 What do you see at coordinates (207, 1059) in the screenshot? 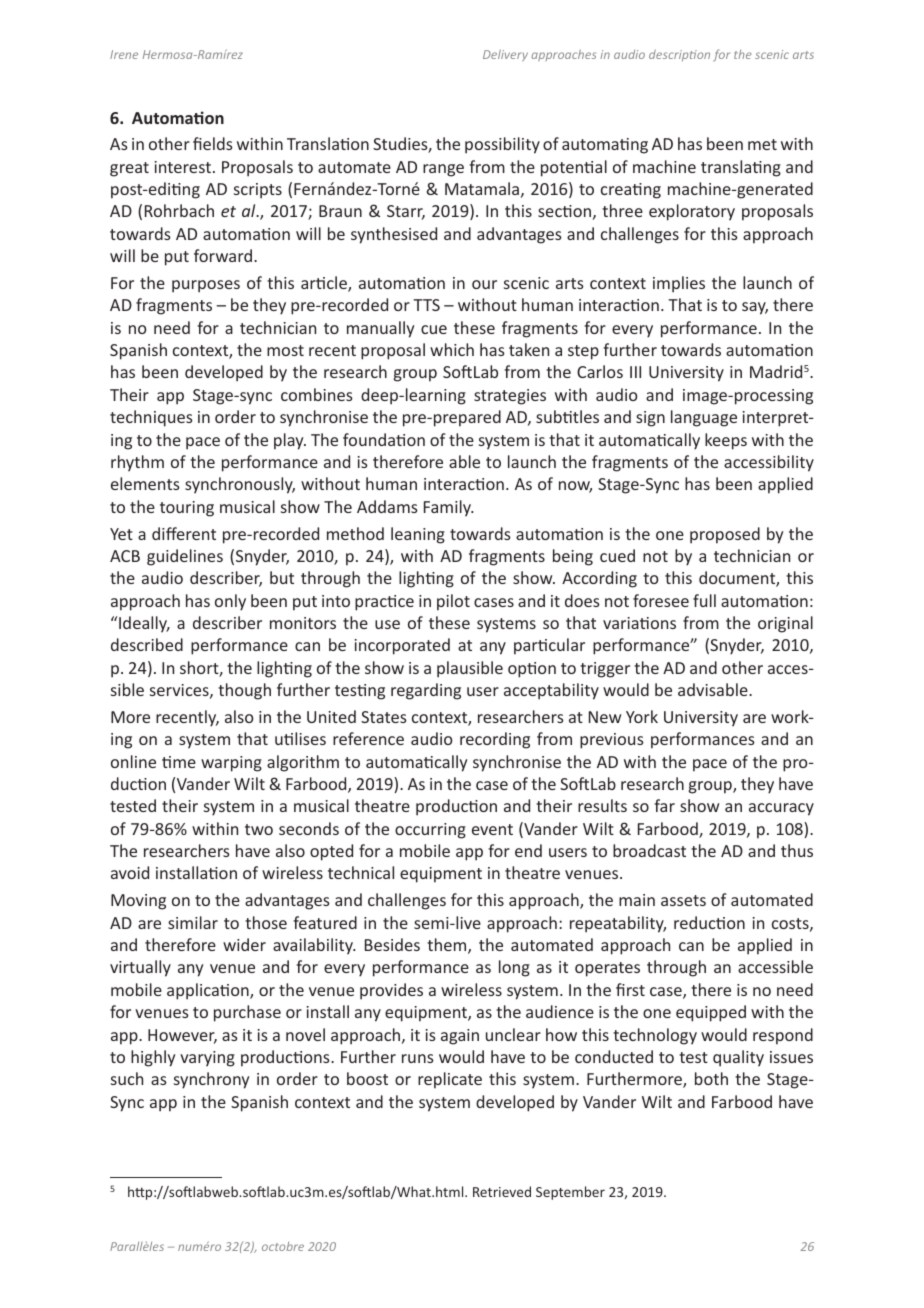
I see `varying` at bounding box center [207, 1059].
